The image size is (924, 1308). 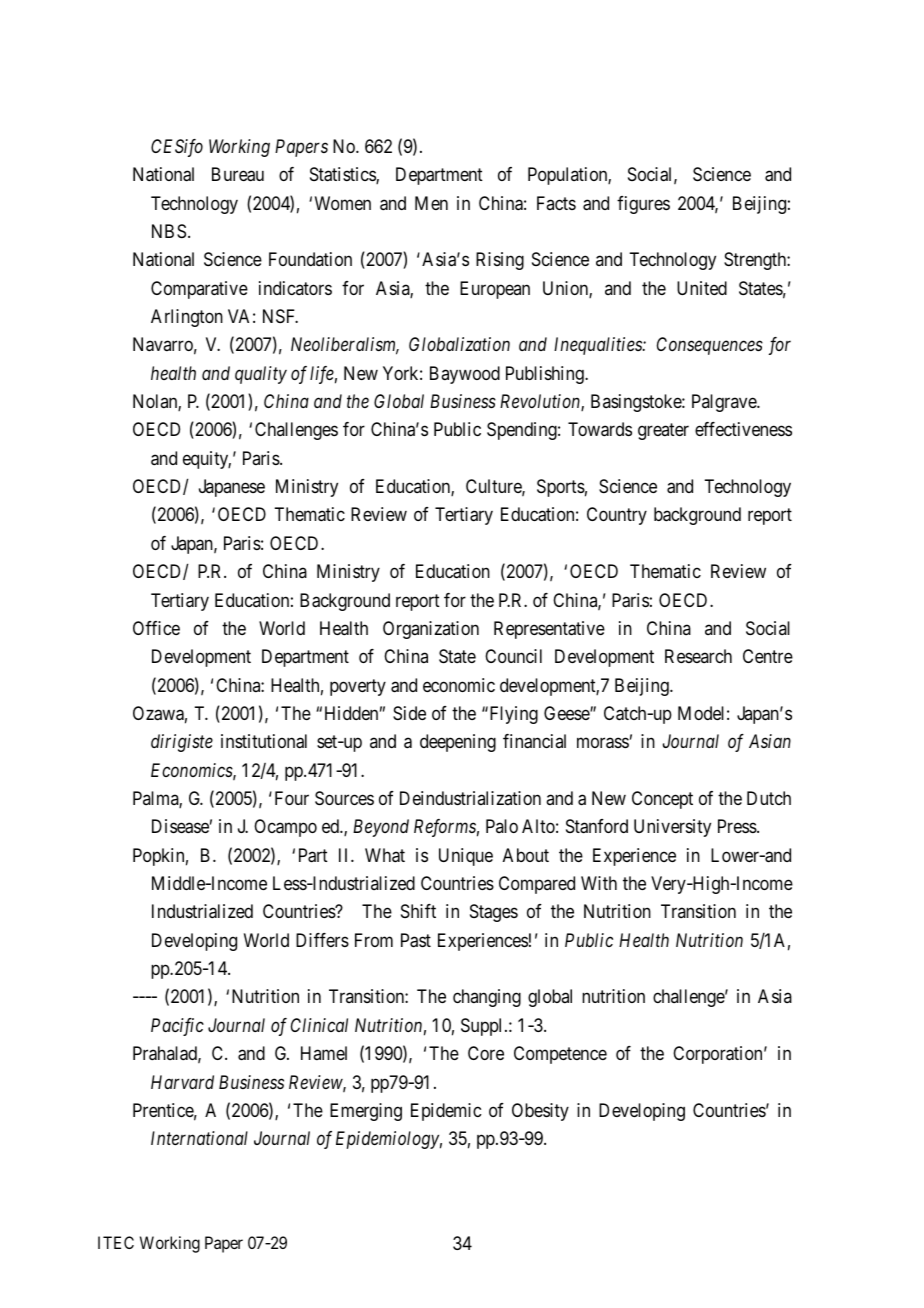 What do you see at coordinates (431, 630) in the screenshot?
I see `Organization` at bounding box center [431, 630].
